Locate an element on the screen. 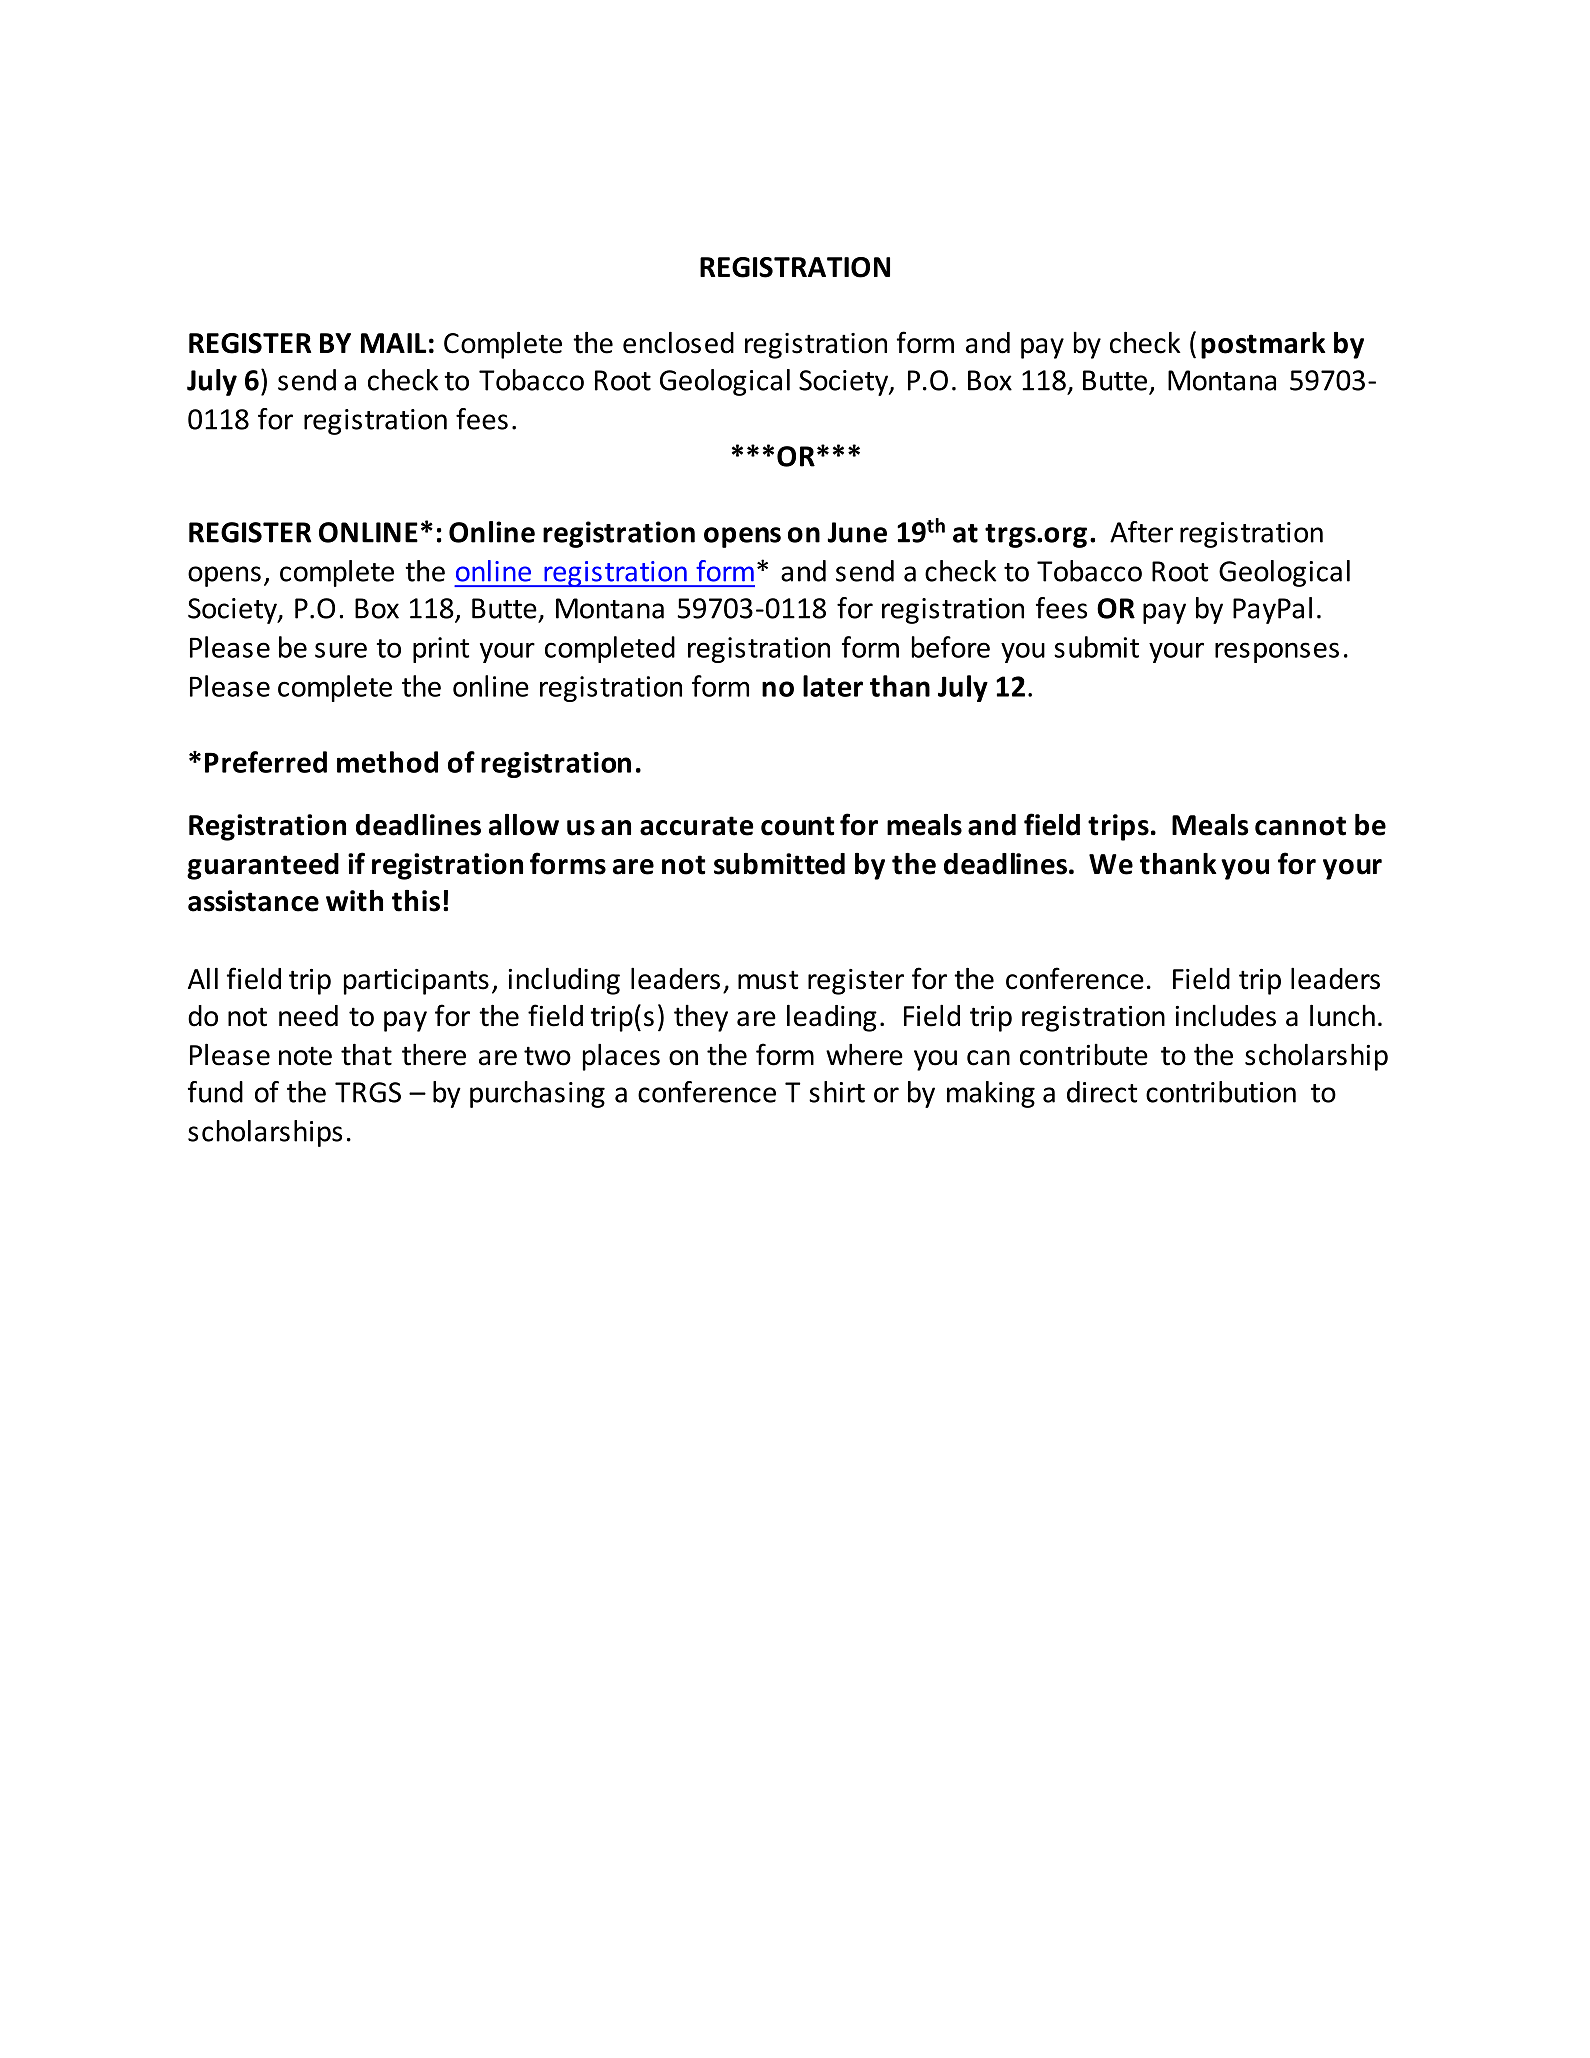 The height and width of the screenshot is (2058, 1590). later is located at coordinates (833, 686).
